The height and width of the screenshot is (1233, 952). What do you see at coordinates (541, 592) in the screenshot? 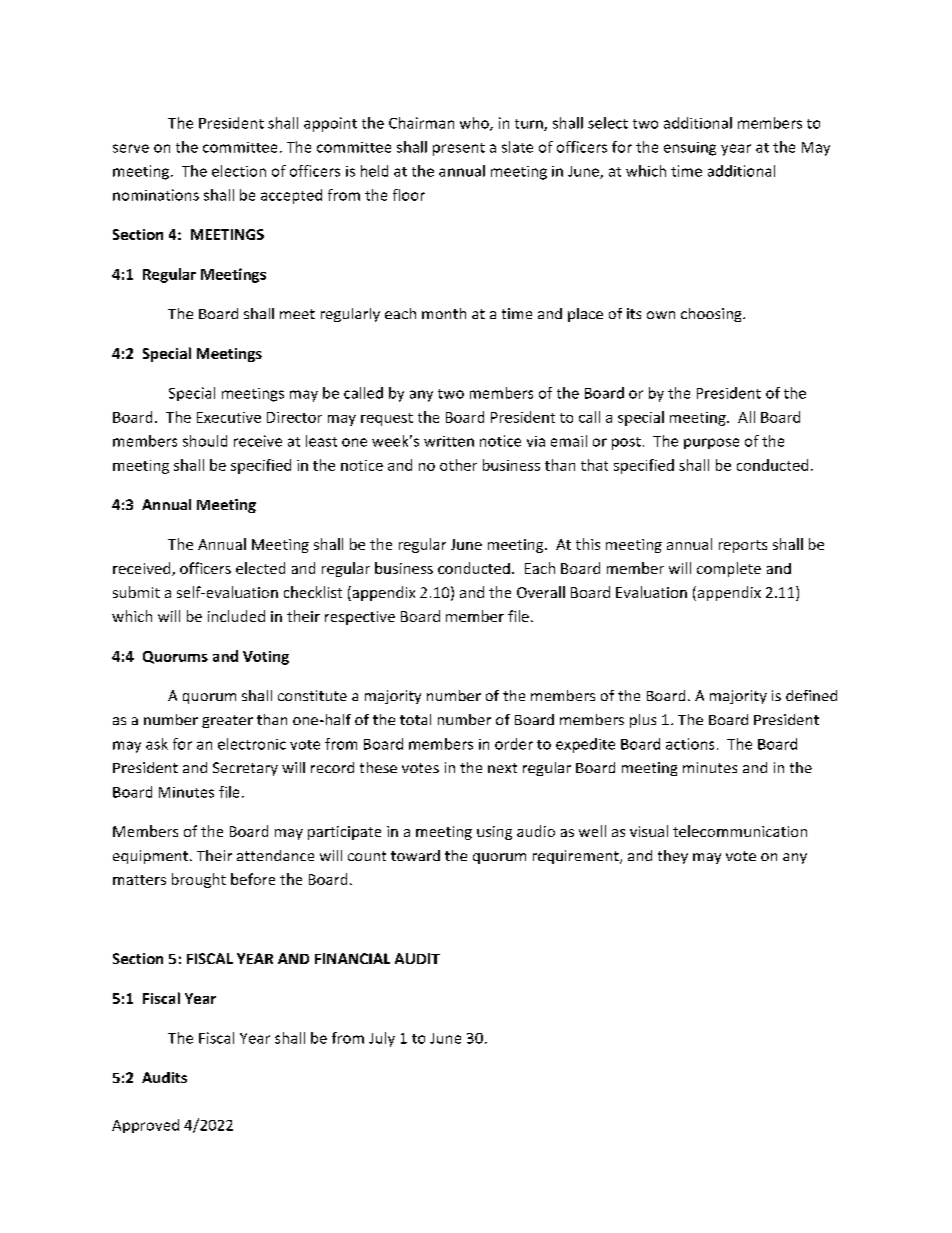
I see `Overall` at bounding box center [541, 592].
